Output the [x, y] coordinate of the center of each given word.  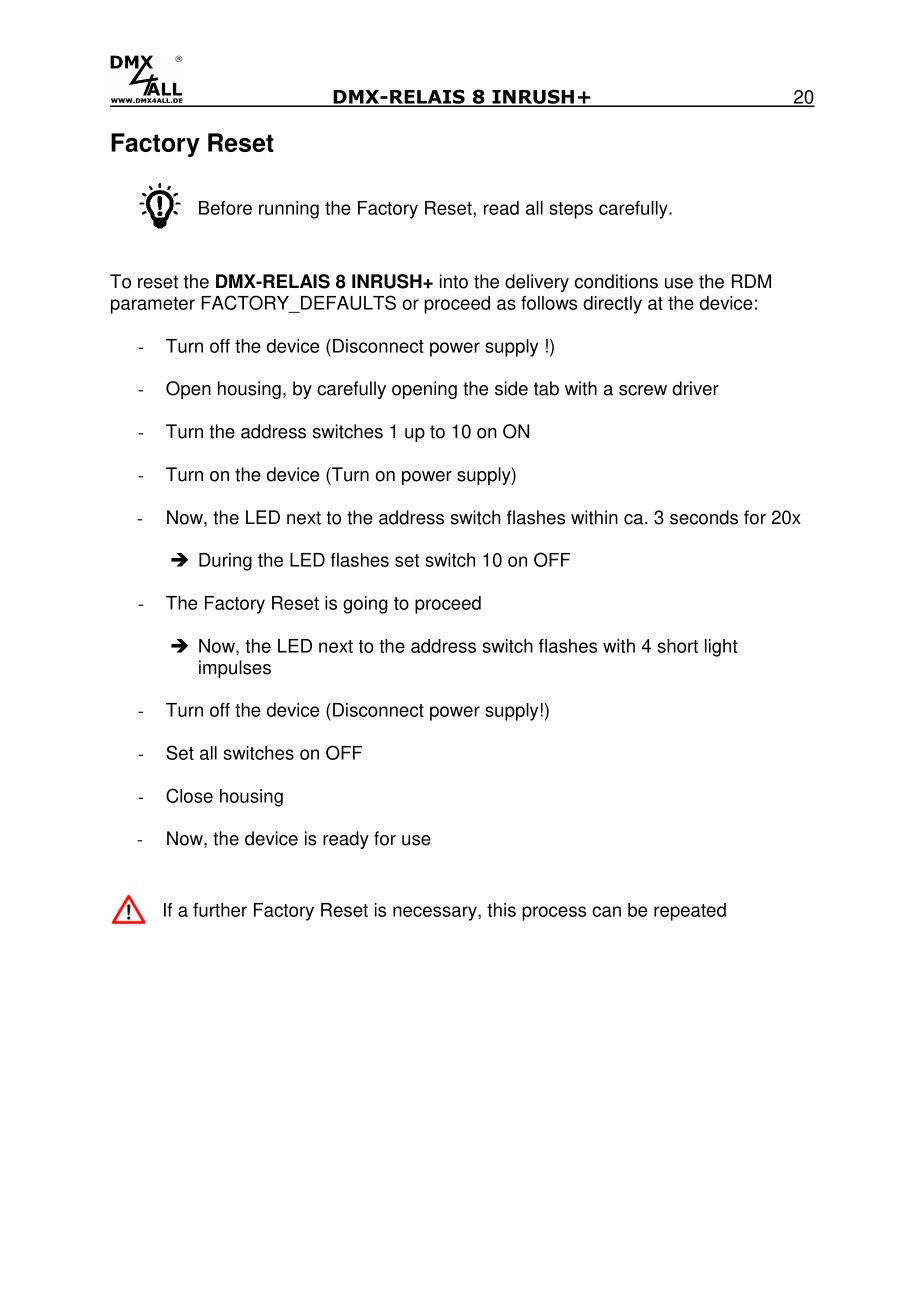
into [454, 281]
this [501, 910]
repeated [690, 912]
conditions [616, 281]
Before [225, 208]
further [220, 910]
